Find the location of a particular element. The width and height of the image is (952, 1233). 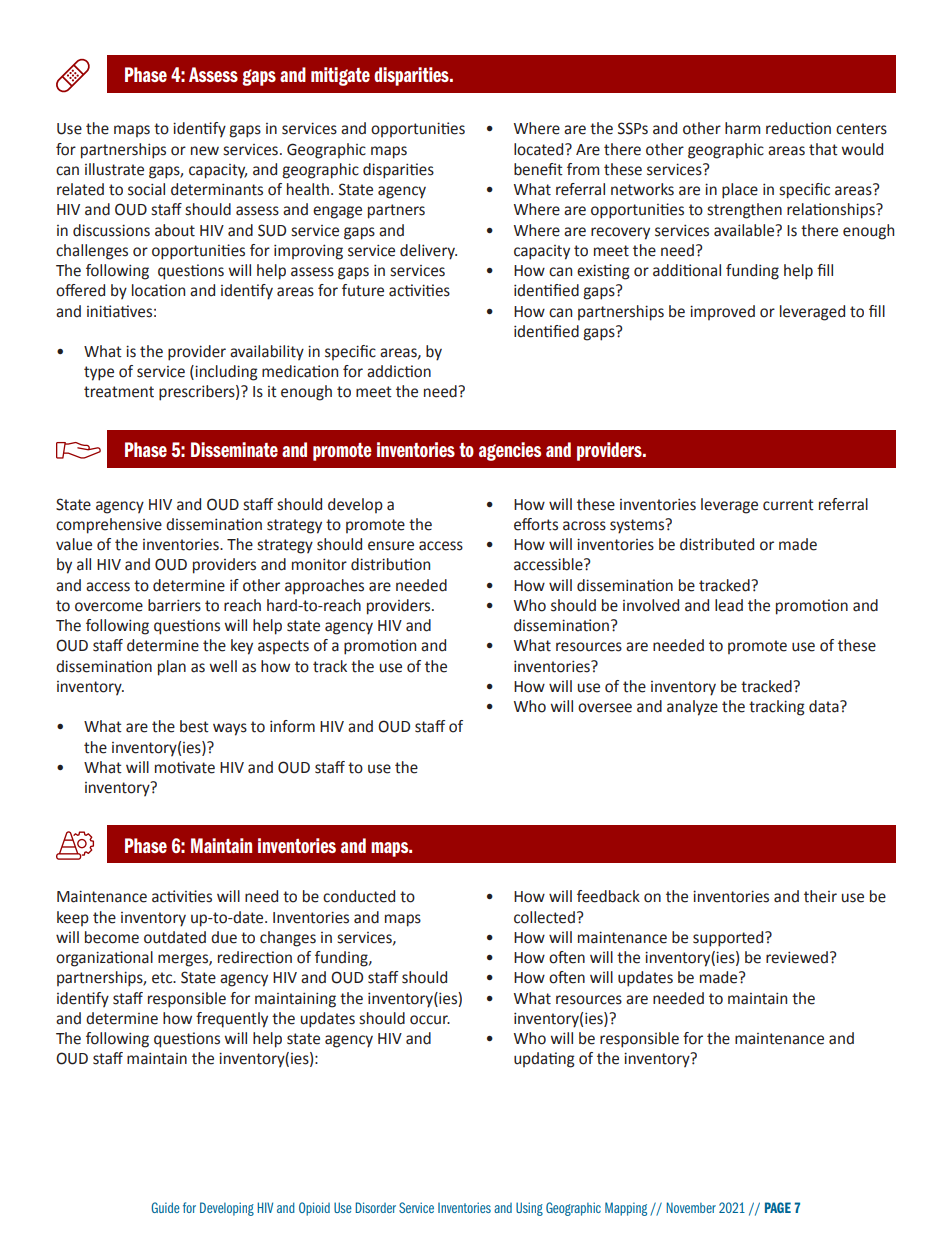

treatment is located at coordinates (119, 392).
